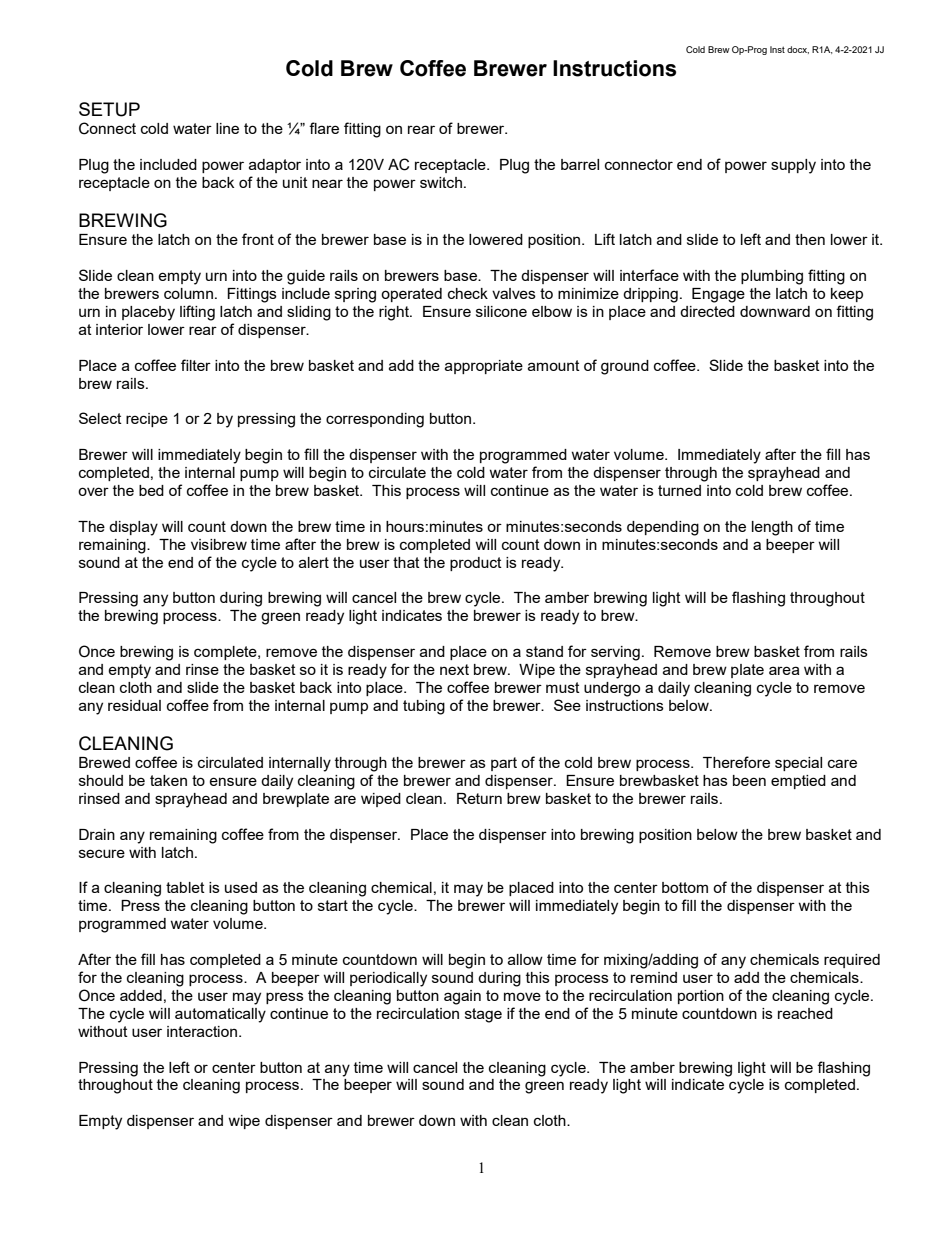  What do you see at coordinates (188, 293) in the page?
I see `column` at bounding box center [188, 293].
